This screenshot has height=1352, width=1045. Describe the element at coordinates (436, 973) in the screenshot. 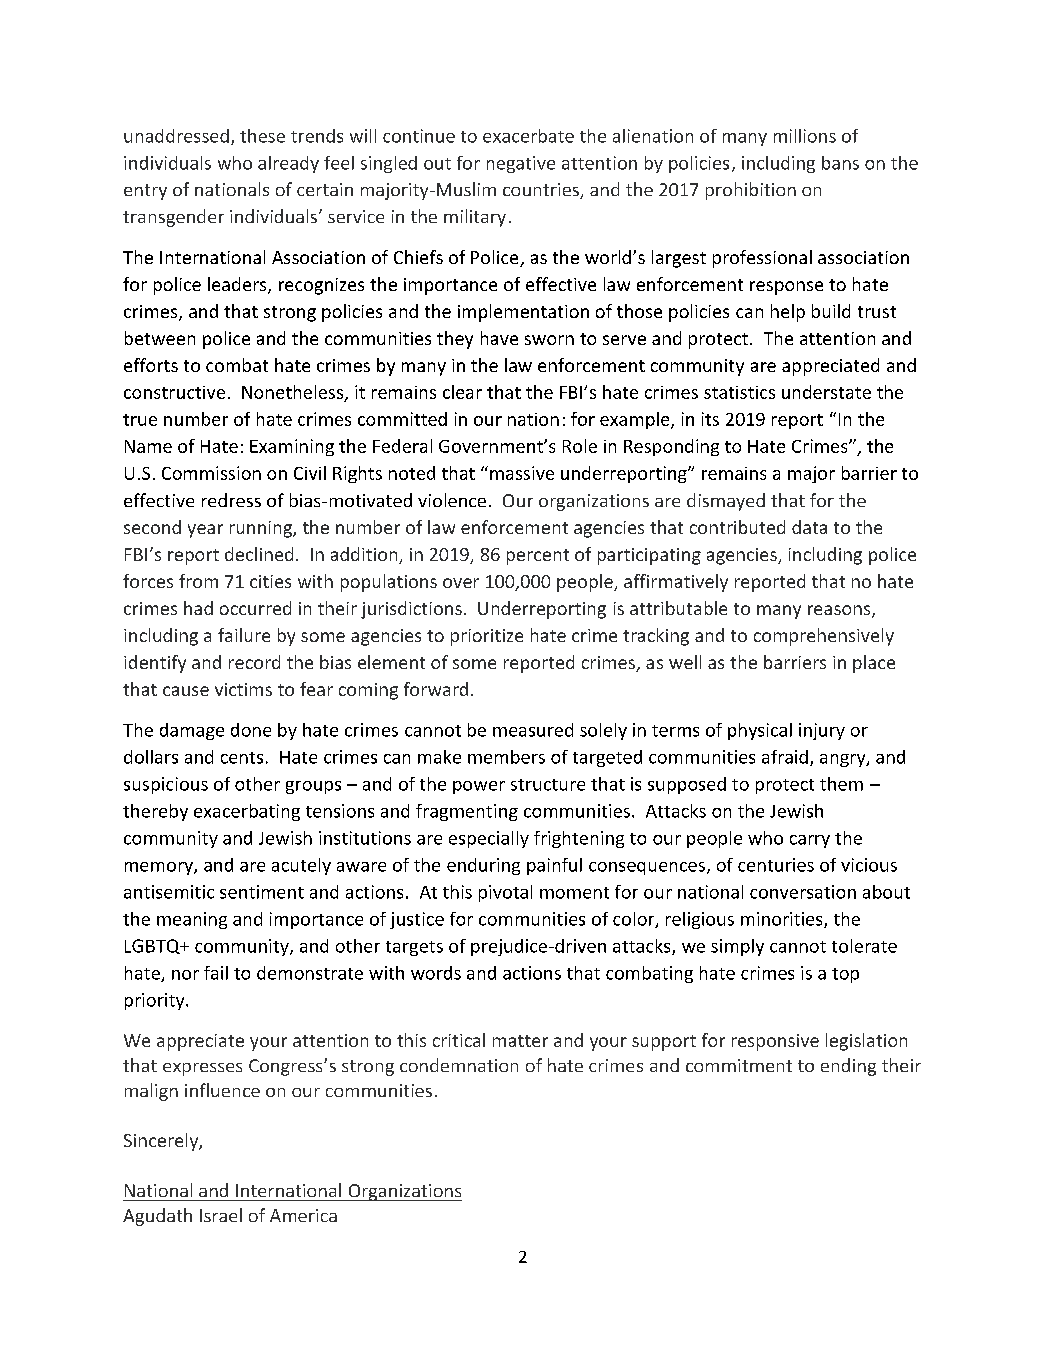

I see `words` at that location.
